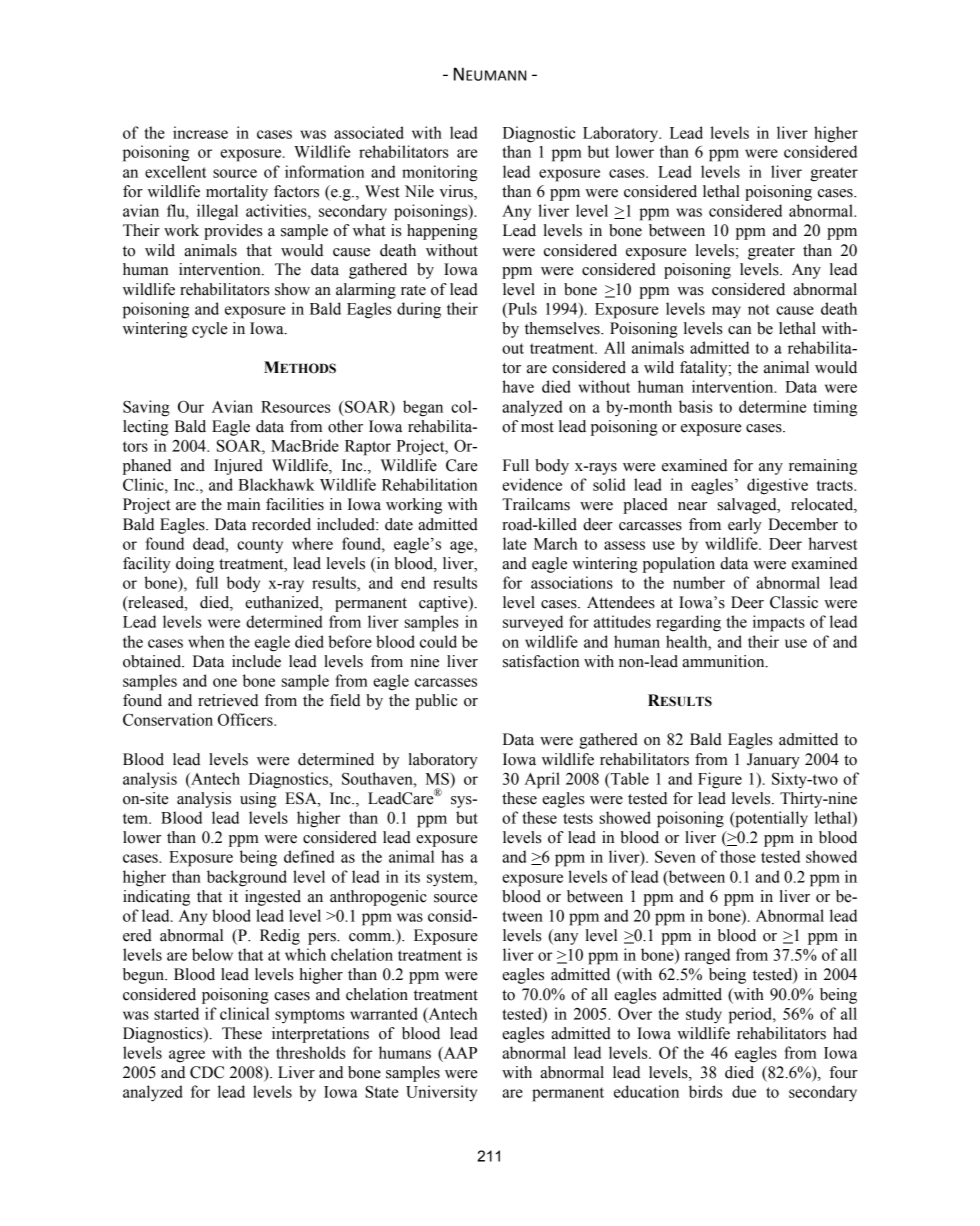  Describe the element at coordinates (441, 1093) in the screenshot. I see `University` at that location.
